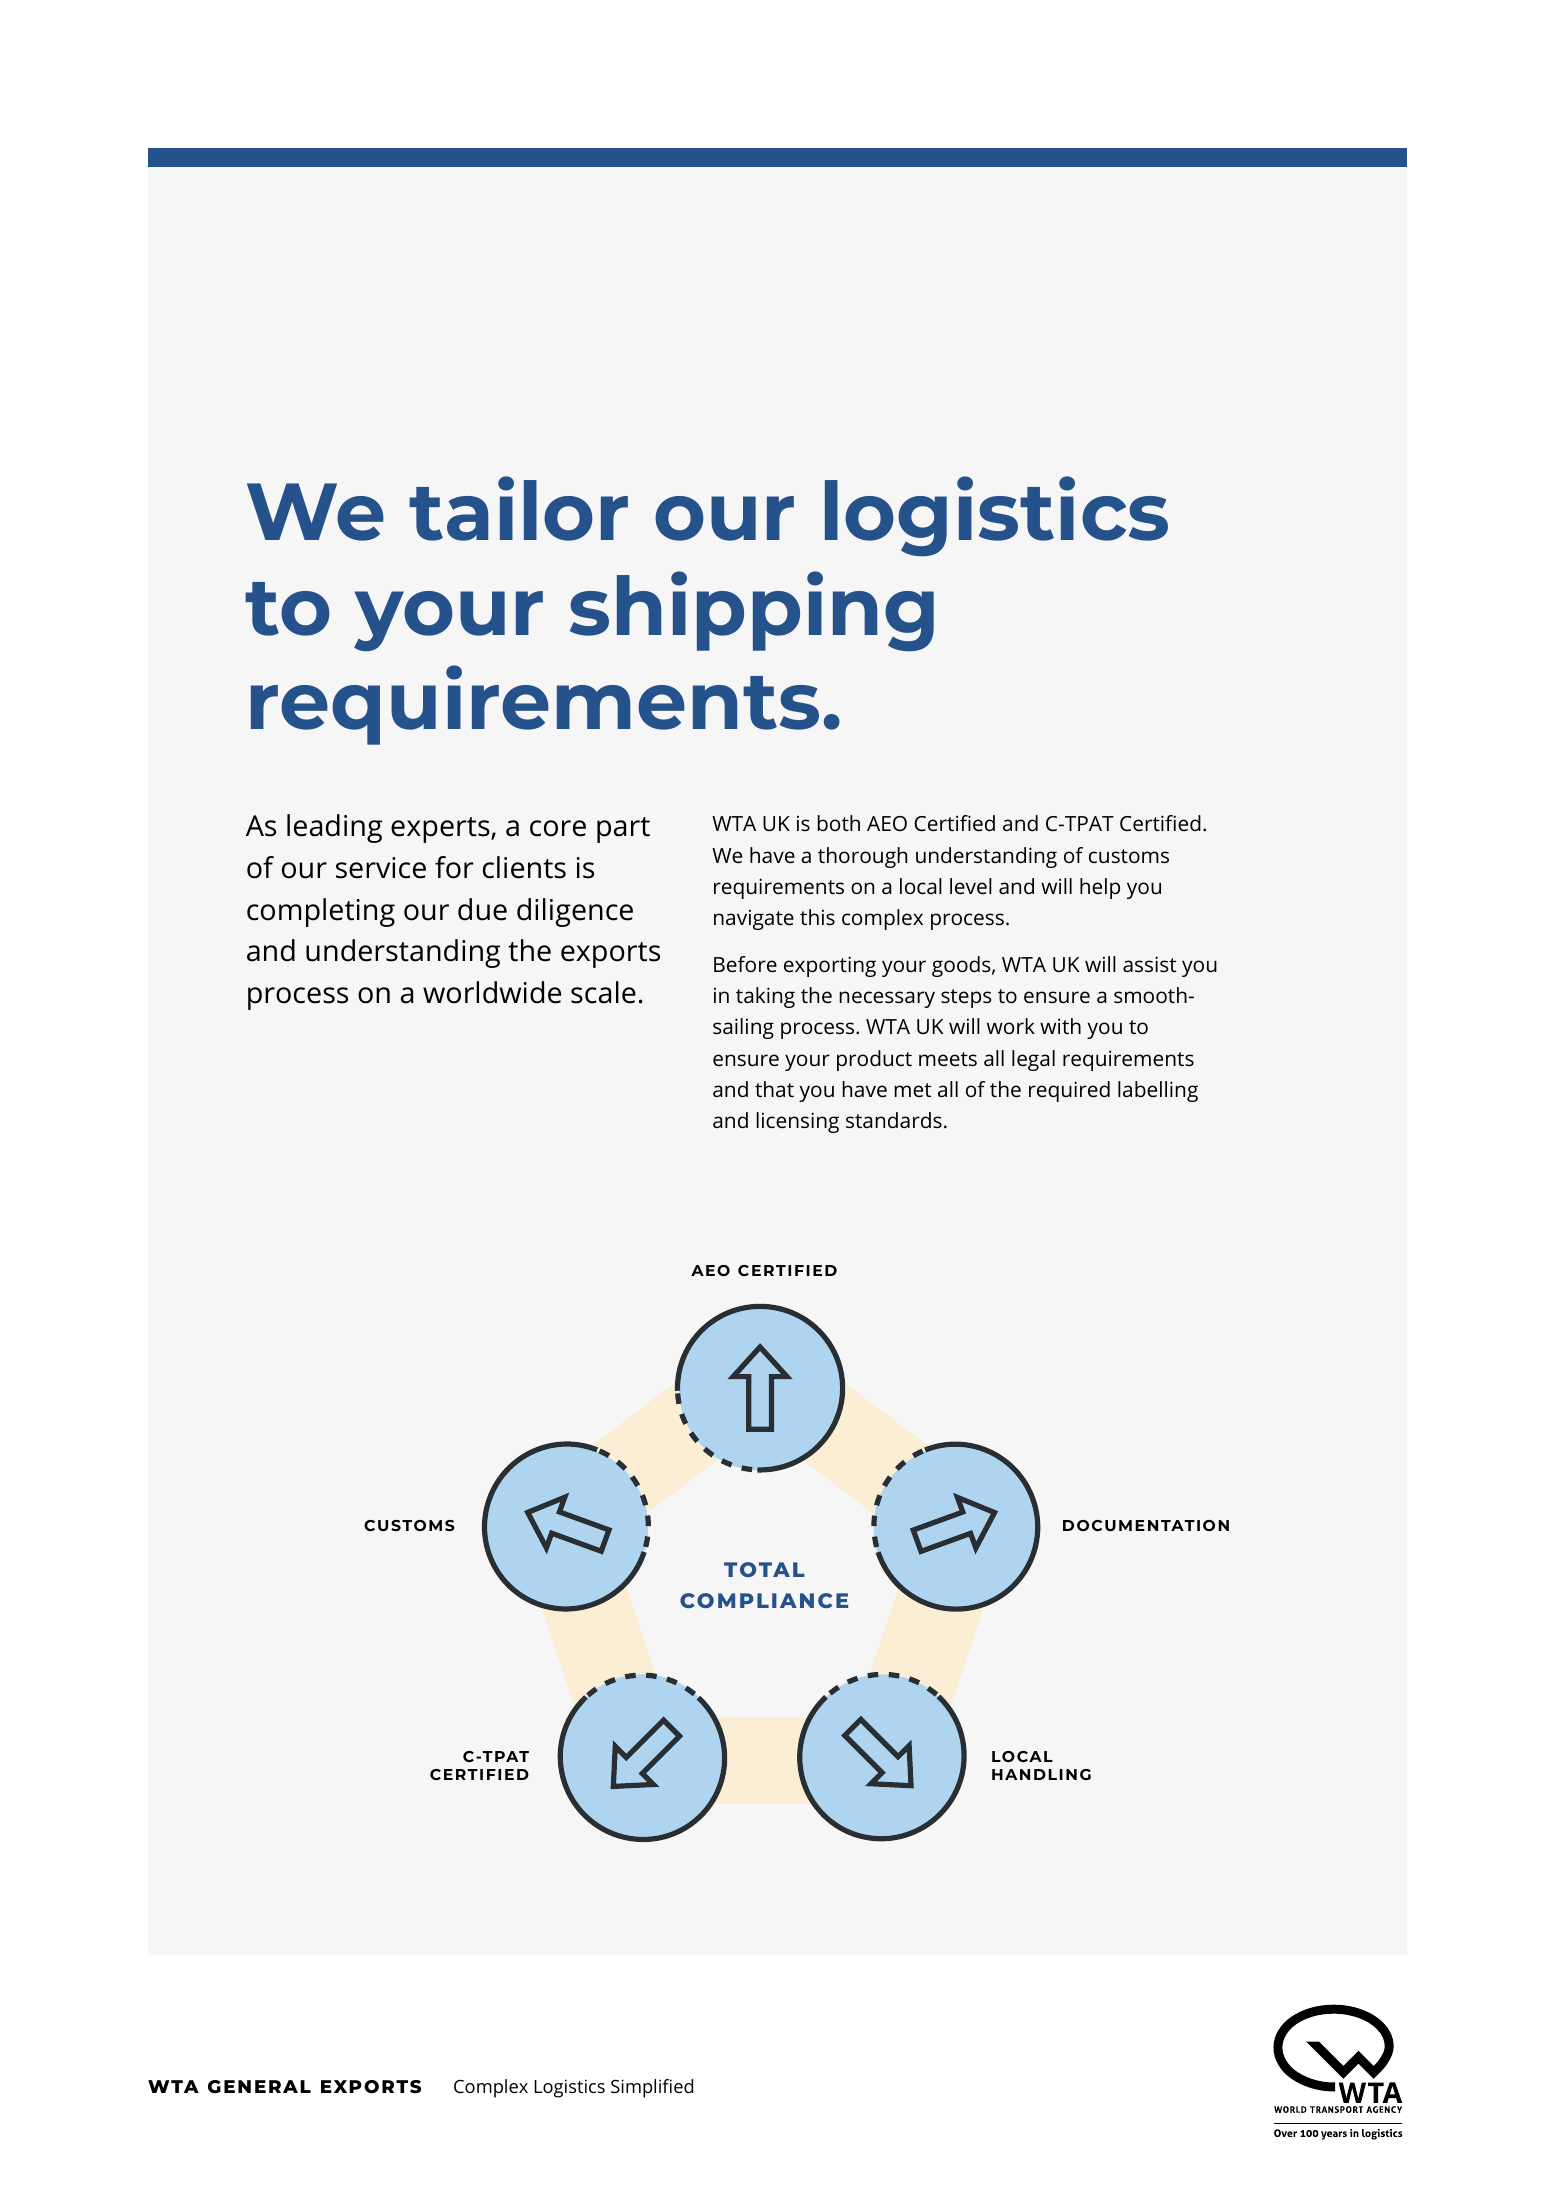  What do you see at coordinates (764, 1569) in the screenshot?
I see `TOTAL` at bounding box center [764, 1569].
